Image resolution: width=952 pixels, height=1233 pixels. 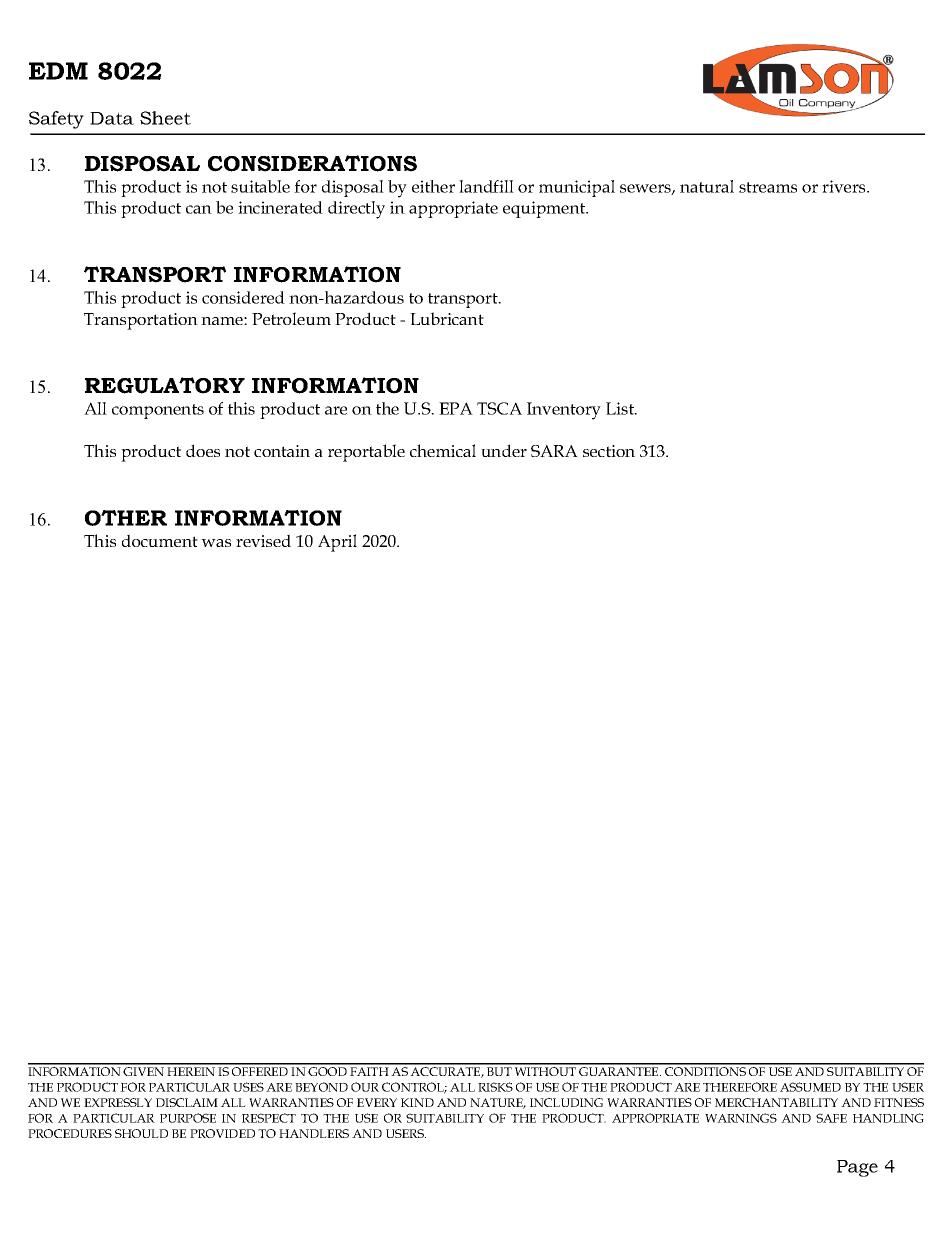 What do you see at coordinates (486, 186) in the page?
I see `landfill` at bounding box center [486, 186].
